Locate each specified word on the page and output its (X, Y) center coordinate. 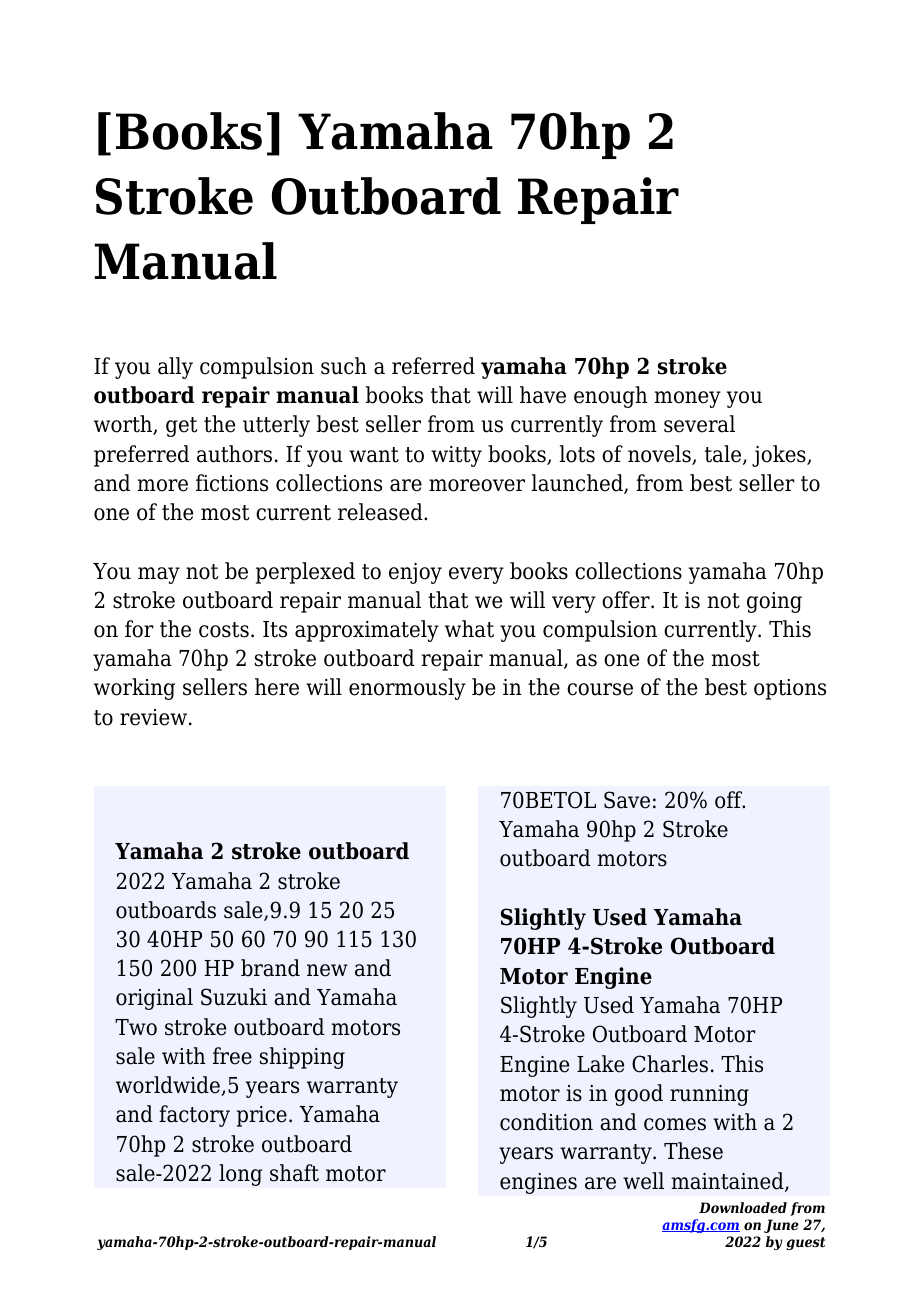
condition (546, 1122)
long (240, 1175)
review (153, 717)
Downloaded (743, 1207)
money (687, 399)
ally (175, 368)
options (790, 689)
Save (627, 800)
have (543, 395)
